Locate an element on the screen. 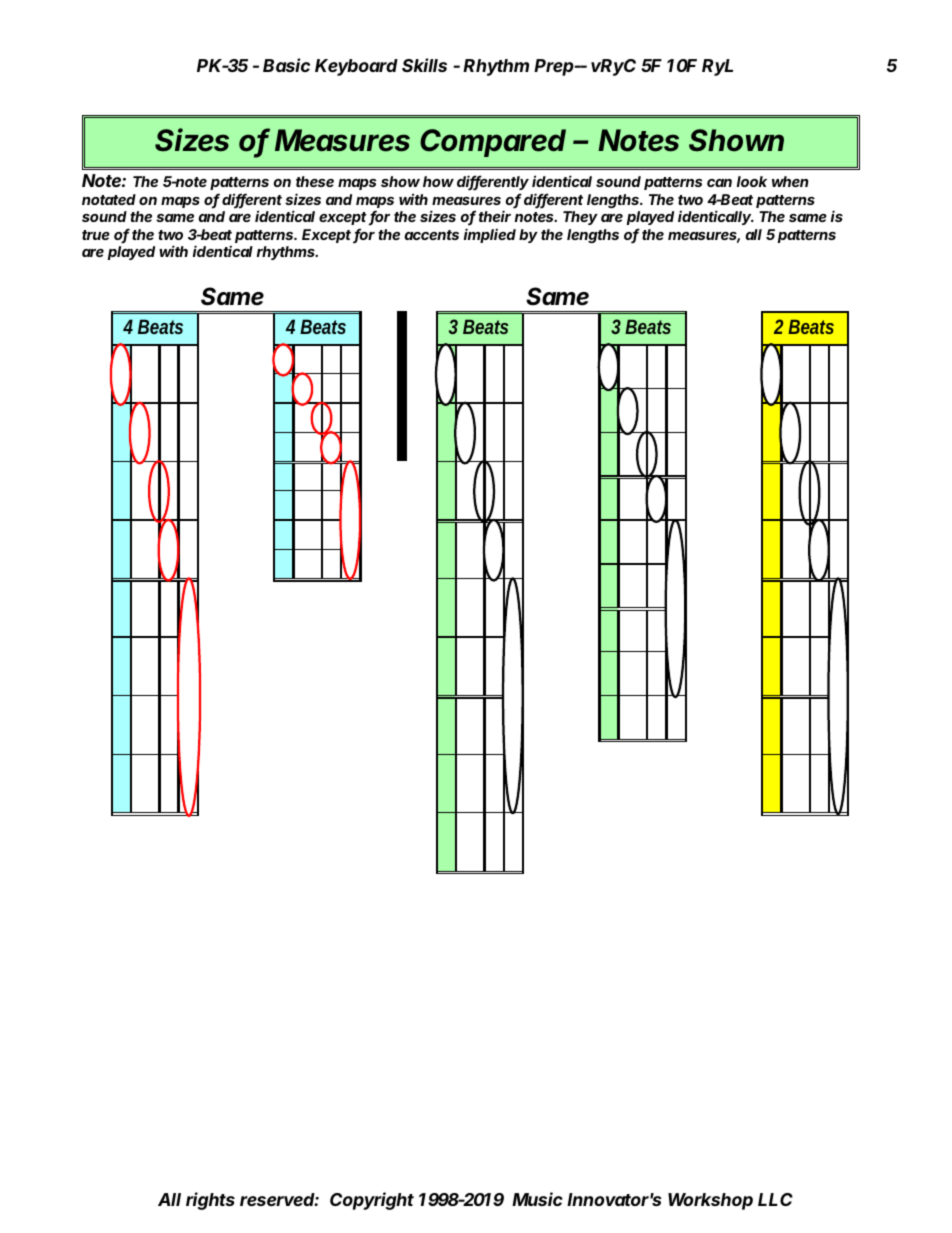  Copyright is located at coordinates (372, 1201).
